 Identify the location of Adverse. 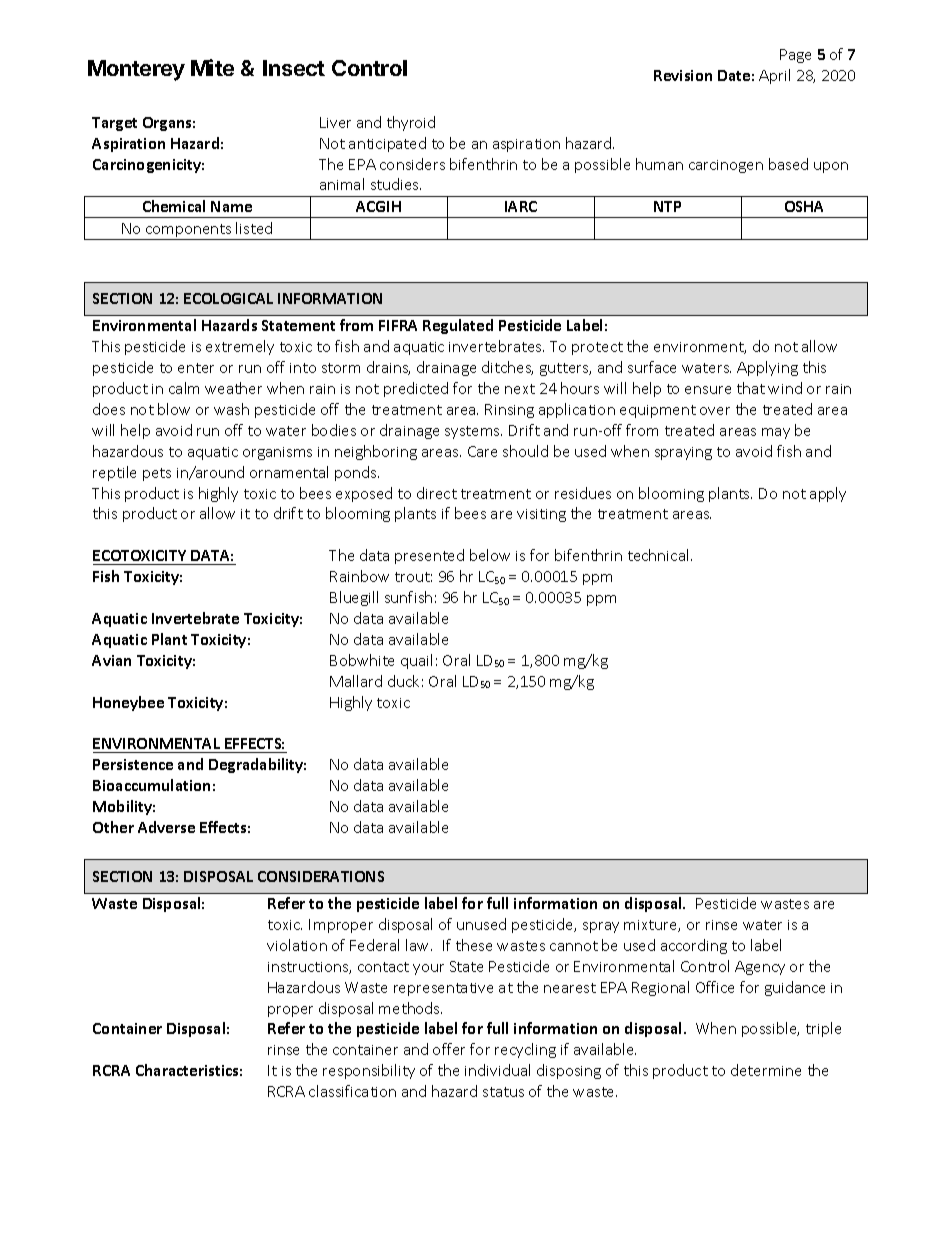
(166, 827).
